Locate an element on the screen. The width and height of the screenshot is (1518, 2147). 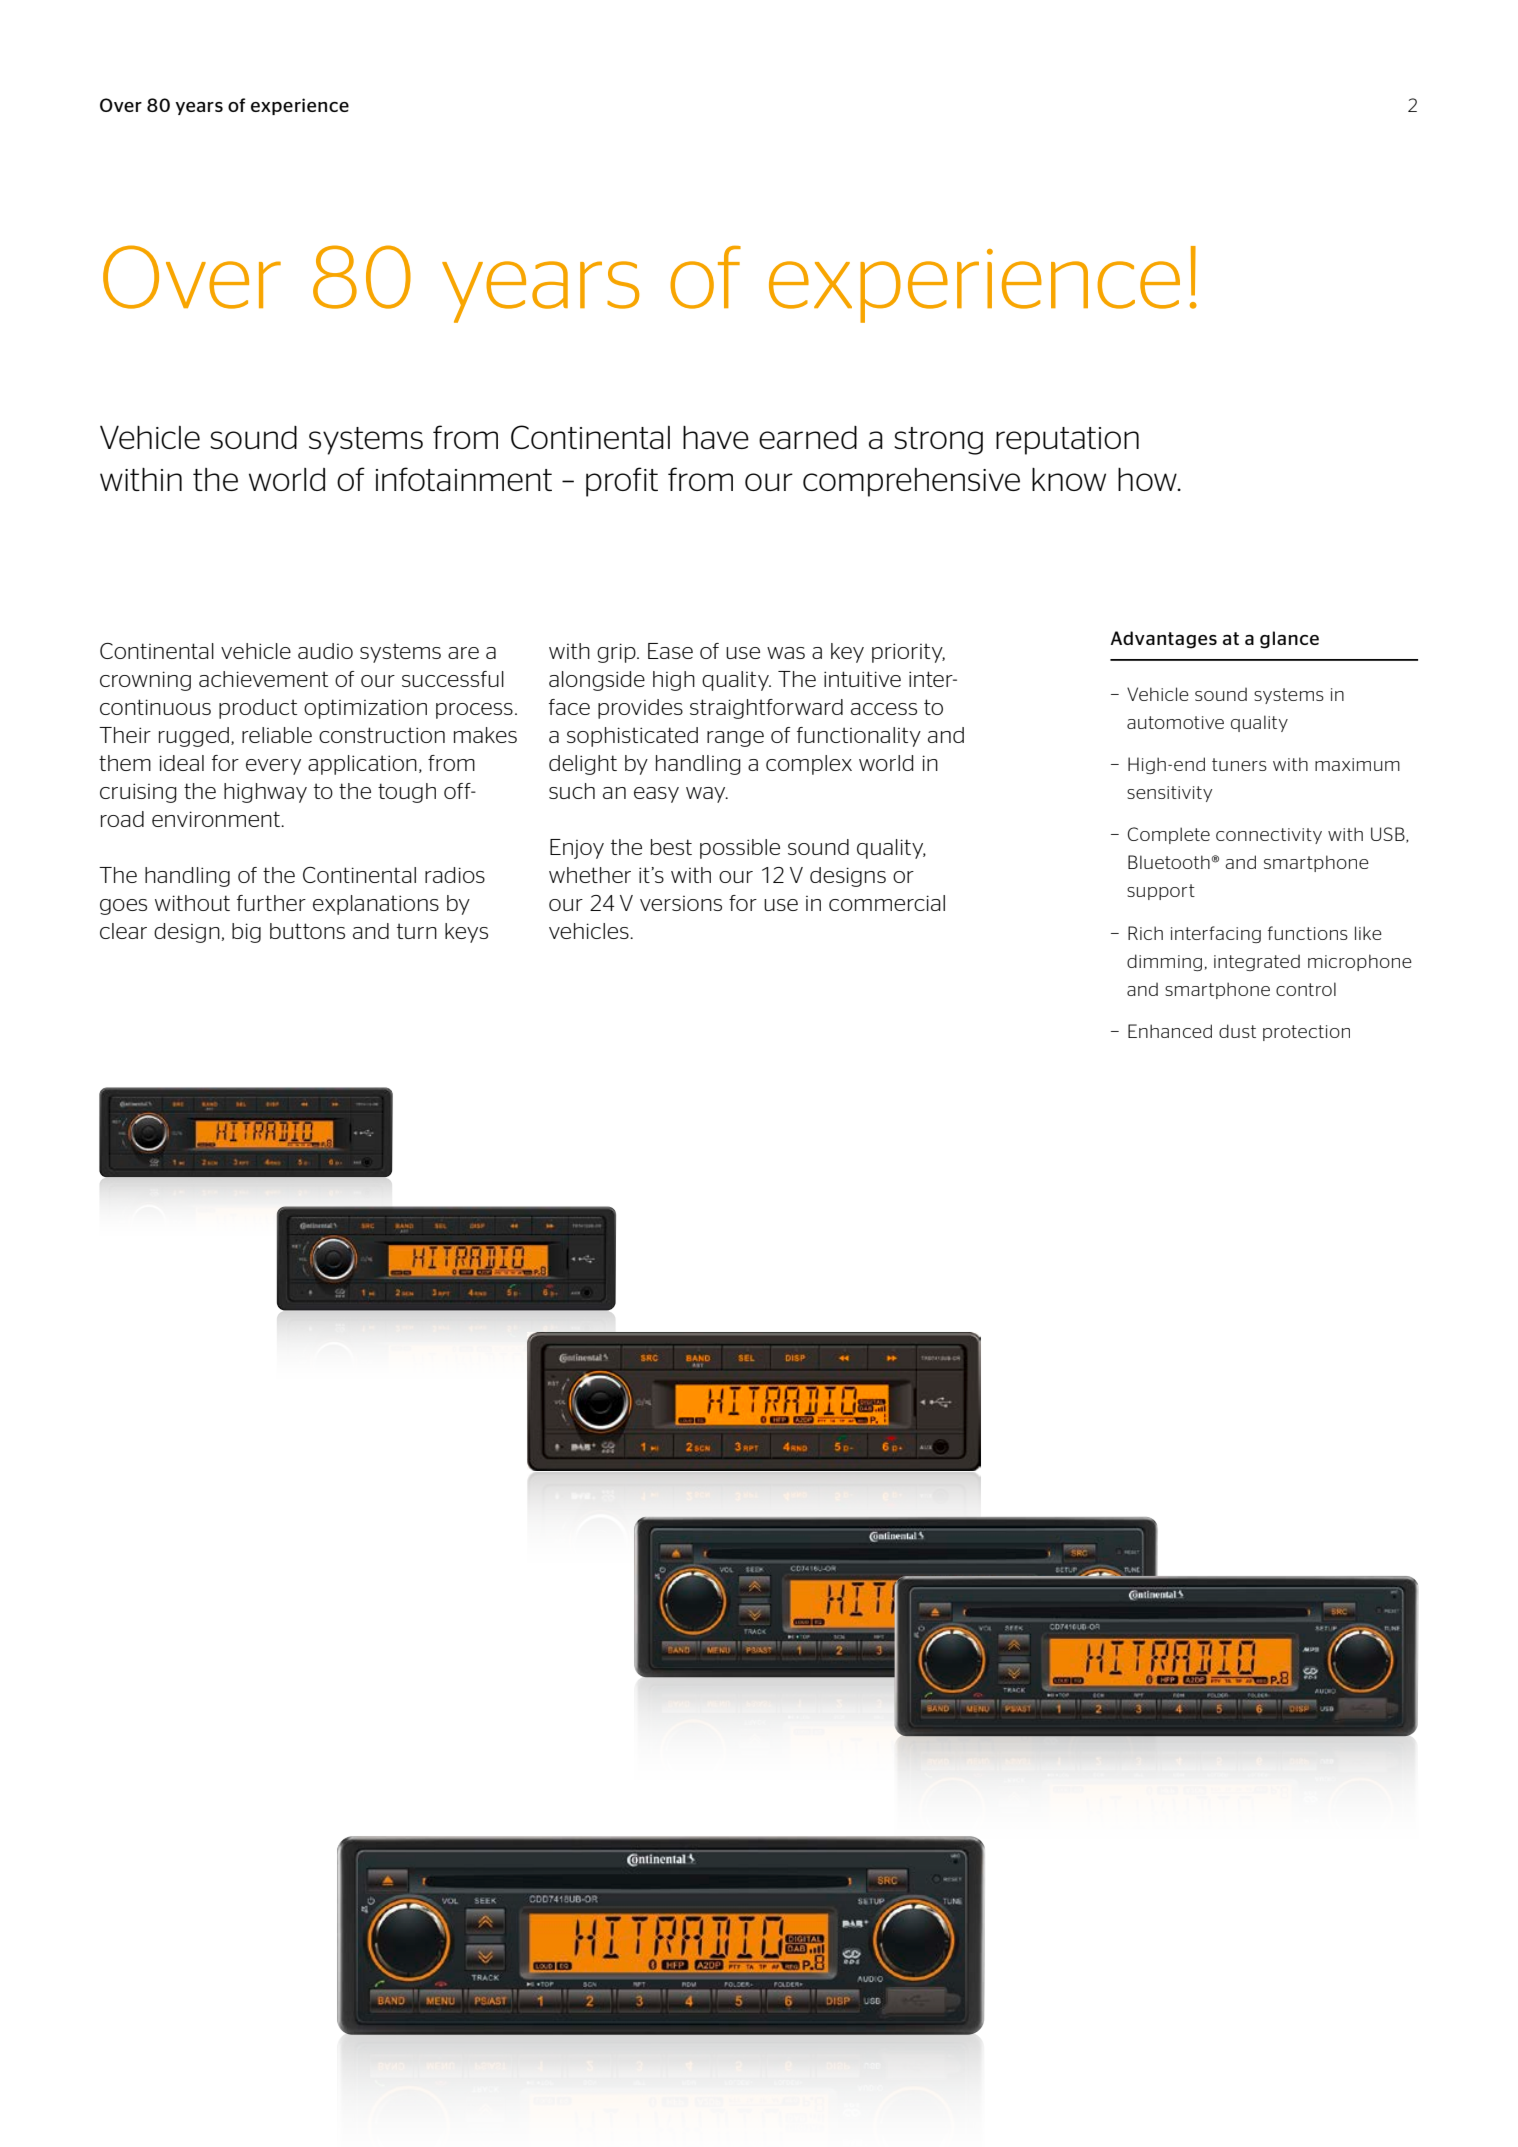
infotainment is located at coordinates (464, 479).
